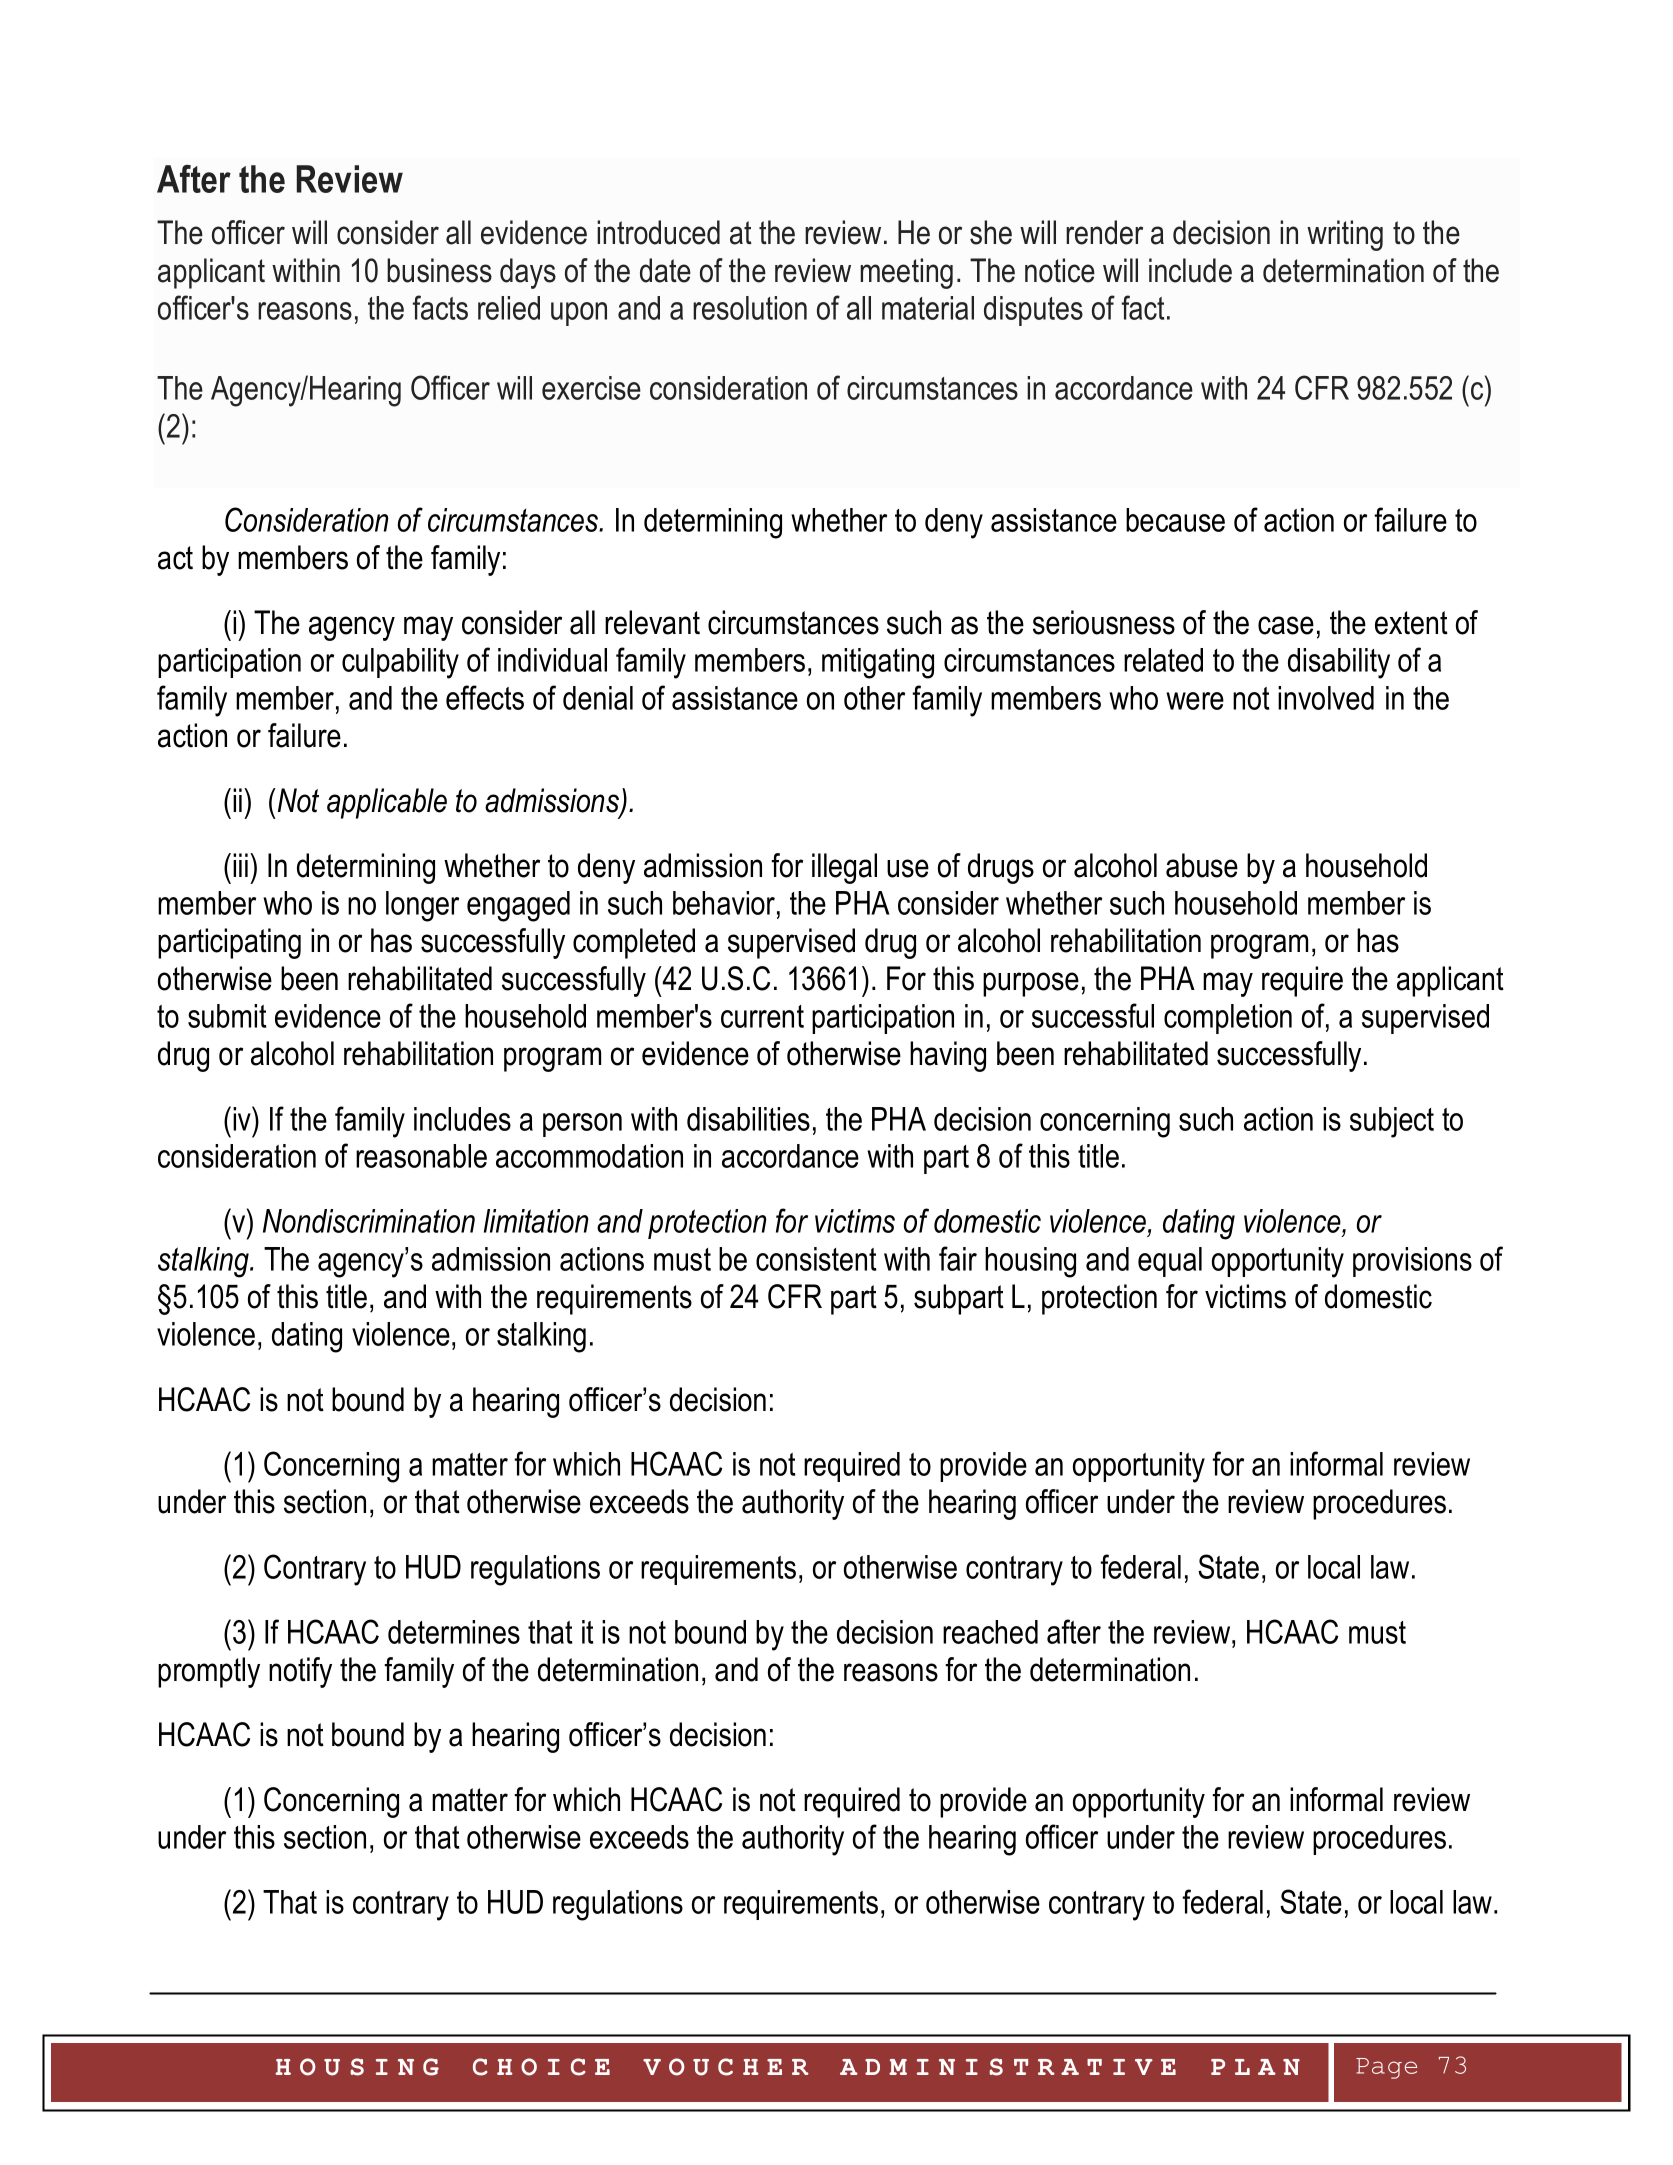 The image size is (1673, 2165). I want to click on writing, so click(1345, 235).
